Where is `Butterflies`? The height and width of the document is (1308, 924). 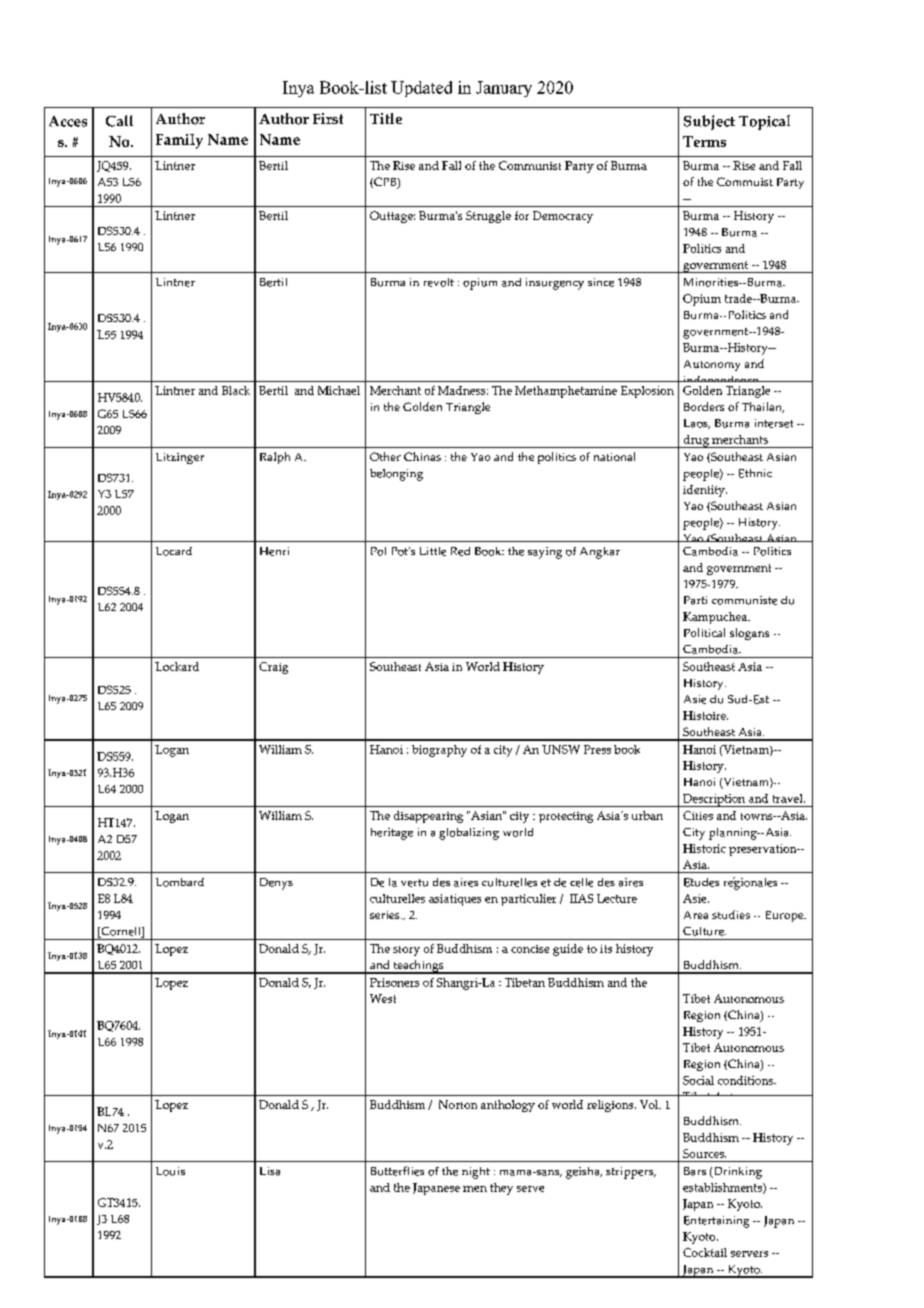 Butterflies is located at coordinates (397, 1171).
